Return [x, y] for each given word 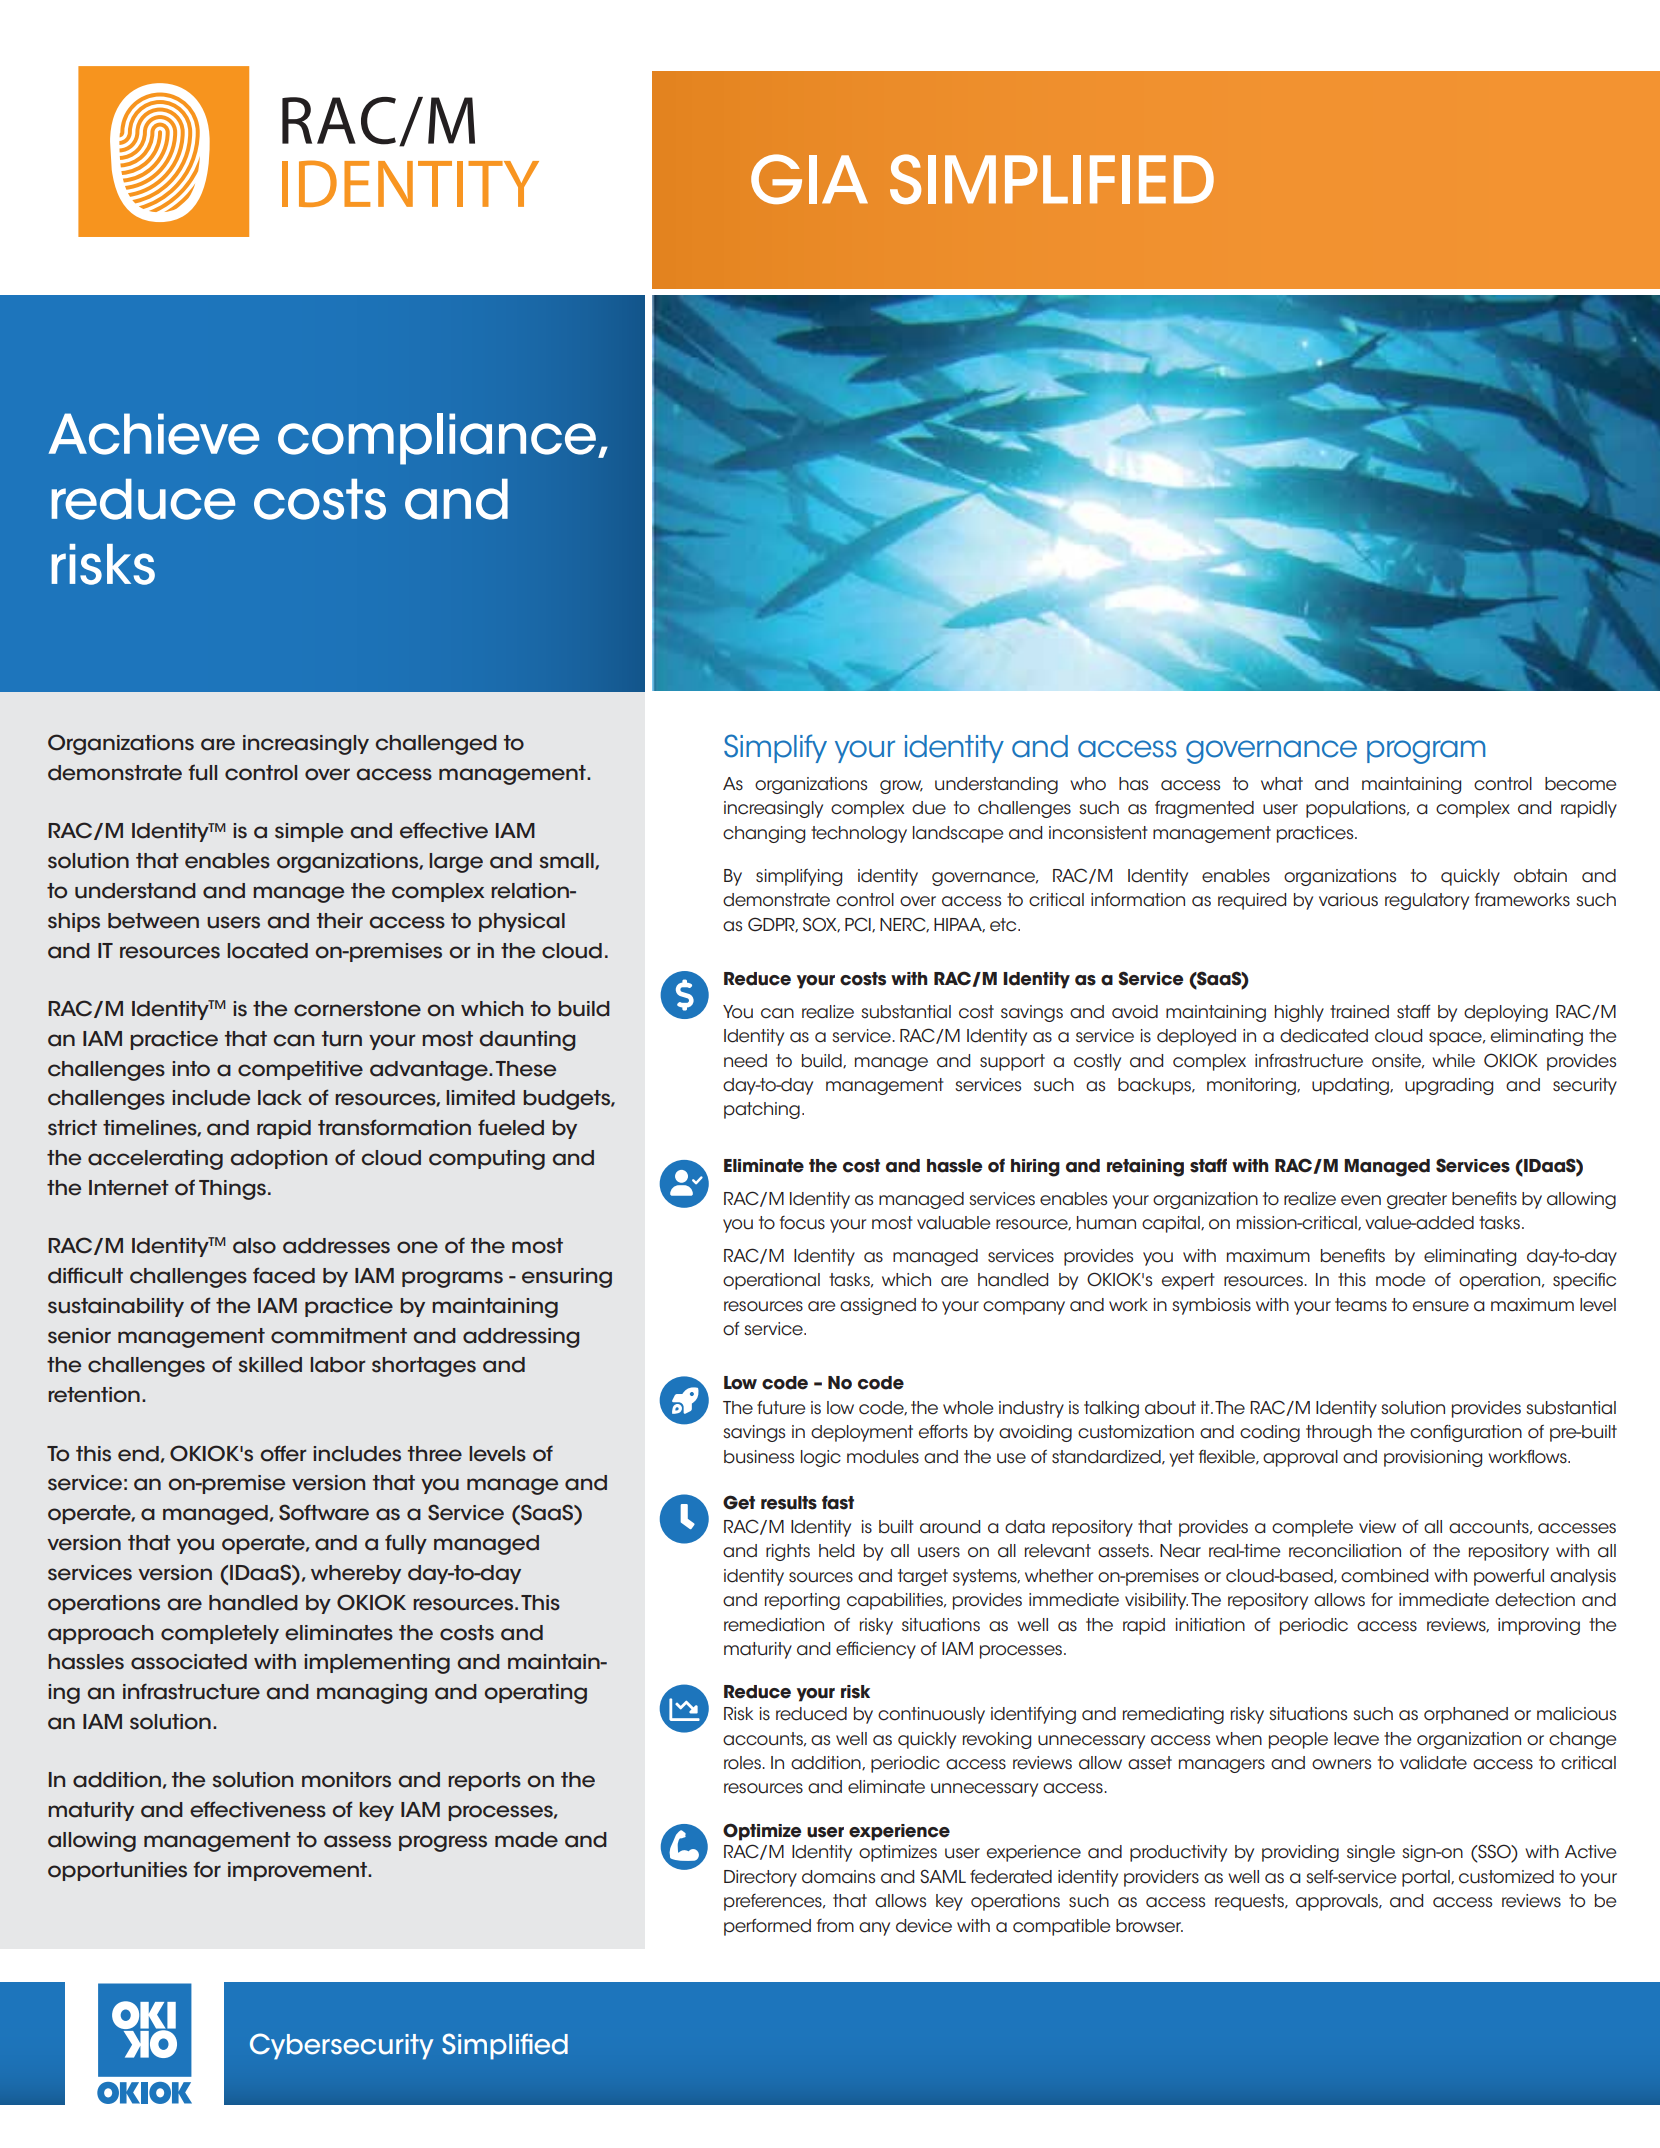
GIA [809, 179]
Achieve [154, 434]
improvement [298, 1871]
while [1453, 1061]
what [1282, 784]
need [745, 1061]
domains [838, 1877]
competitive [300, 1070]
